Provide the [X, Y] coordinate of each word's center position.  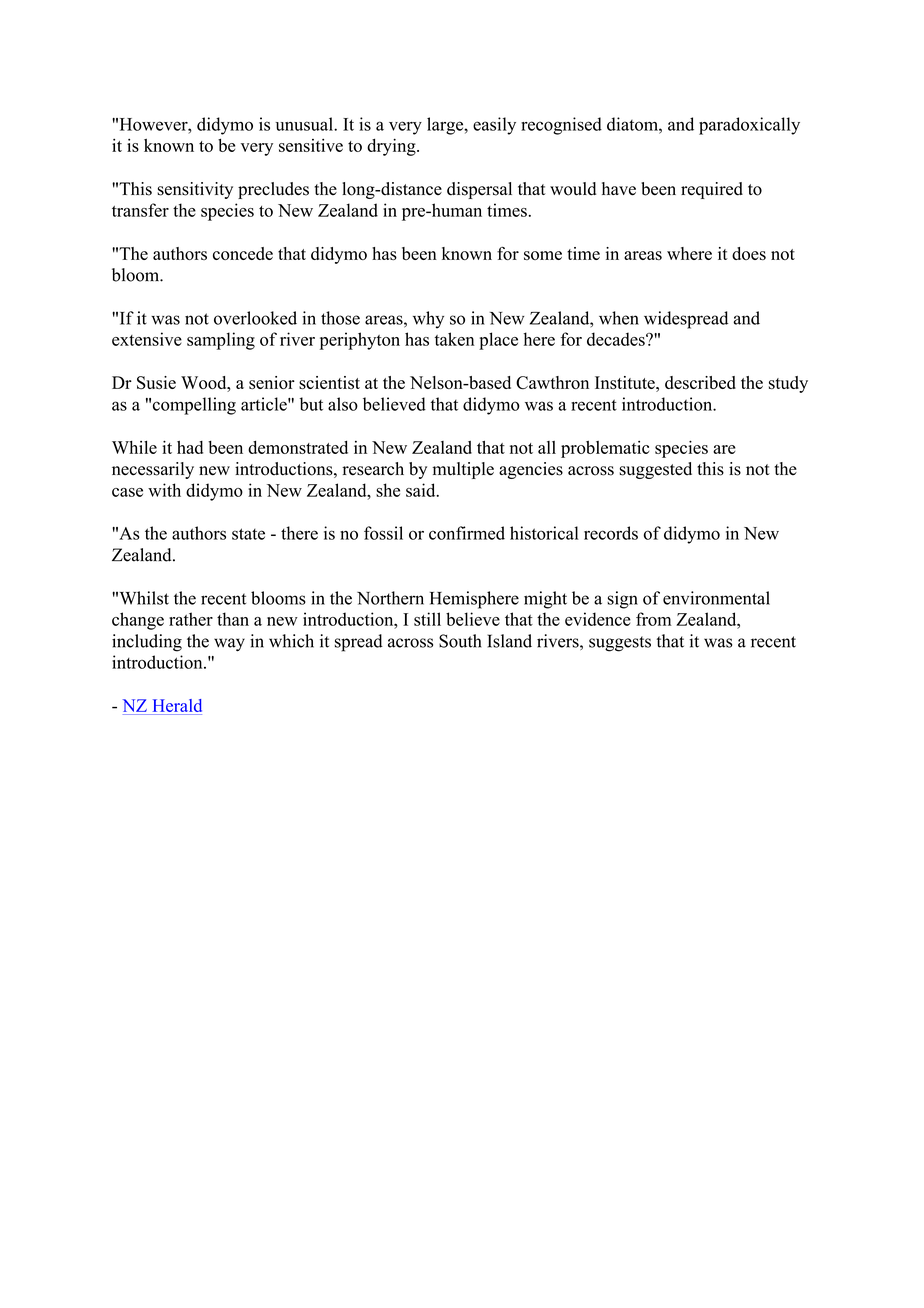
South [460, 641]
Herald [177, 705]
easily [494, 126]
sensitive [311, 145]
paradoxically [749, 126]
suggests [620, 644]
